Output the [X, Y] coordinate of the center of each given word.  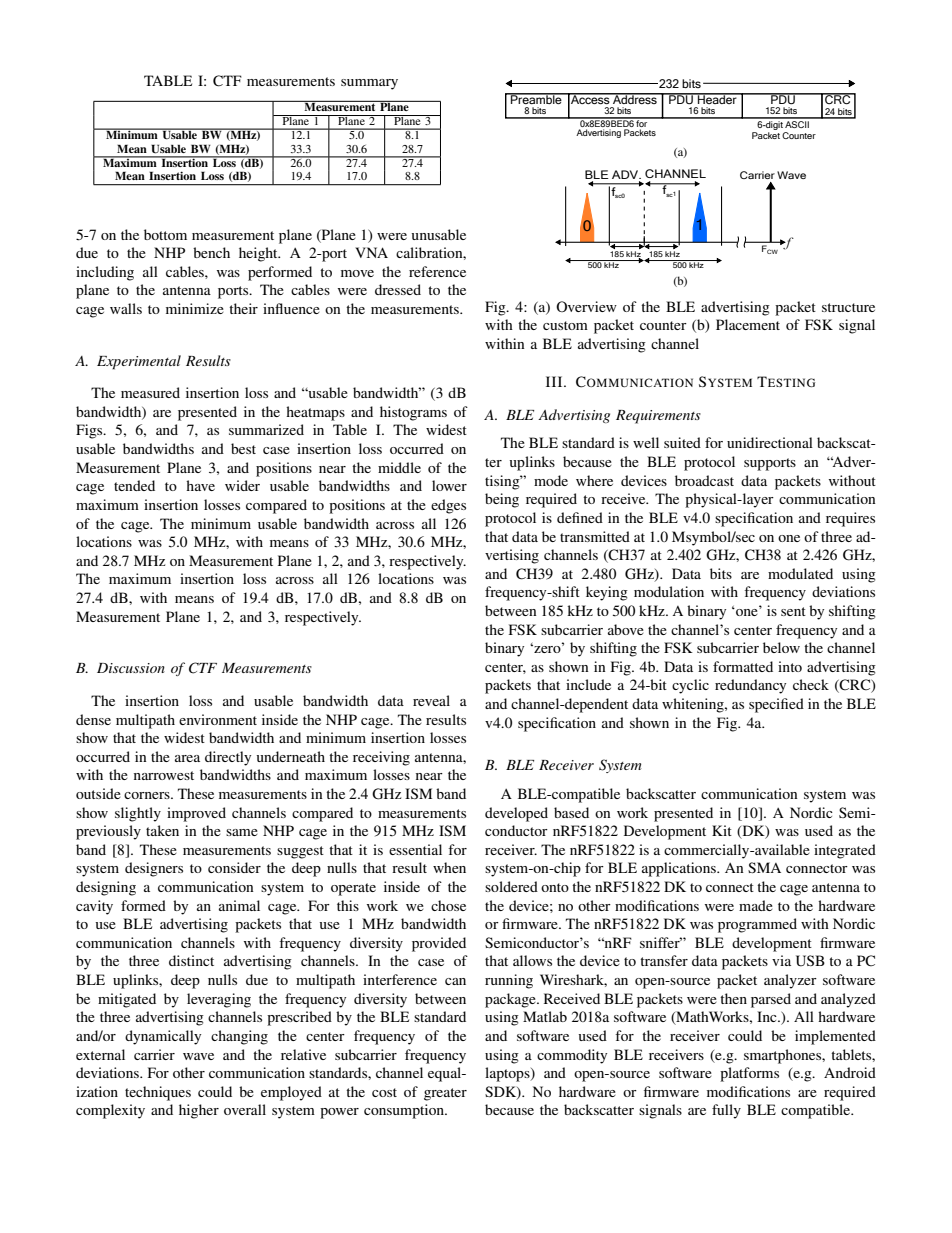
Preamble [536, 98]
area [187, 758]
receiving [381, 758]
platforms [749, 1074]
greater [445, 1094]
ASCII [797, 123]
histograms [413, 413]
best [243, 448]
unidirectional [770, 442]
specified [776, 705]
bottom [165, 234]
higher [199, 1111]
